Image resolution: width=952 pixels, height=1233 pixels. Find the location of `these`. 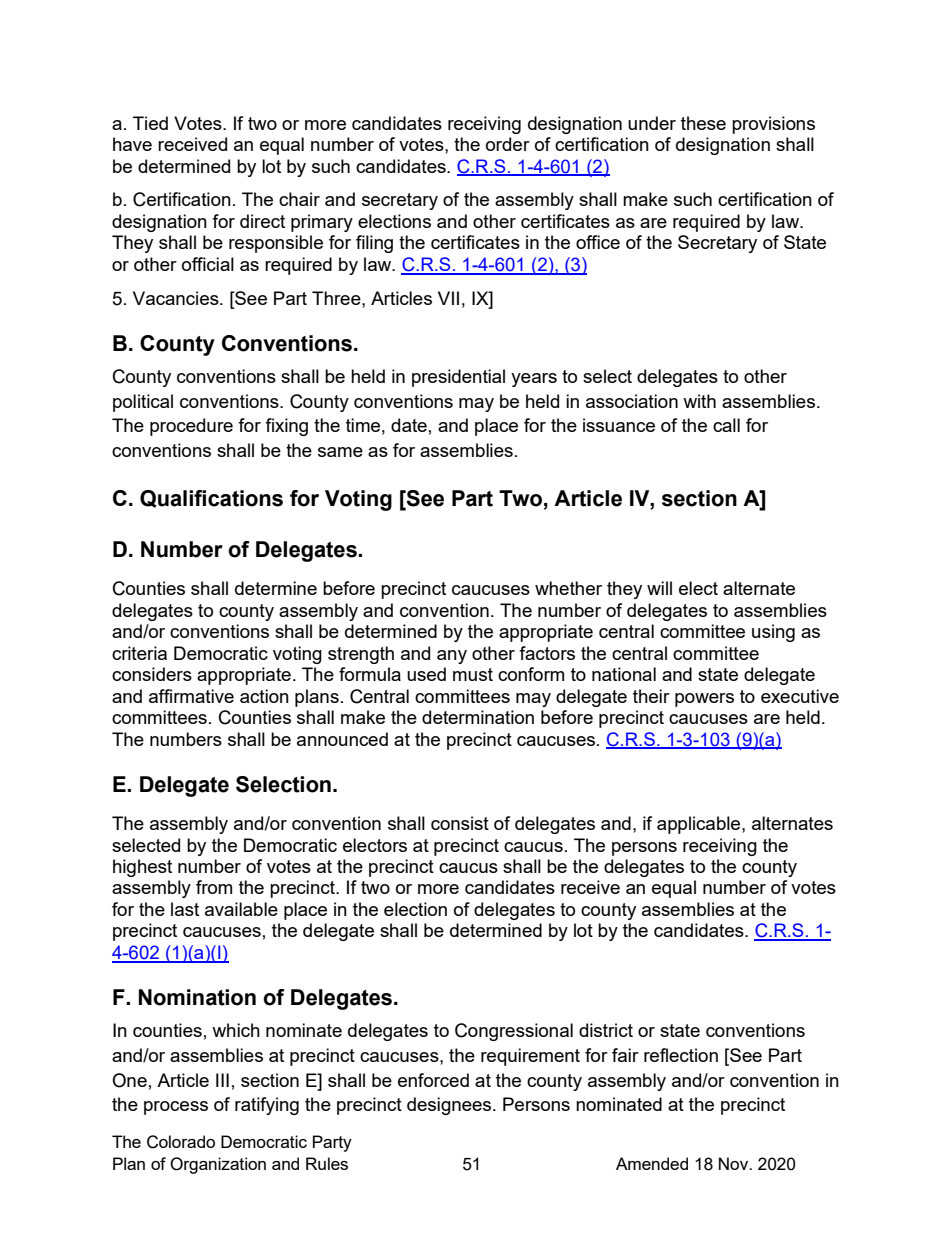

these is located at coordinates (703, 123).
